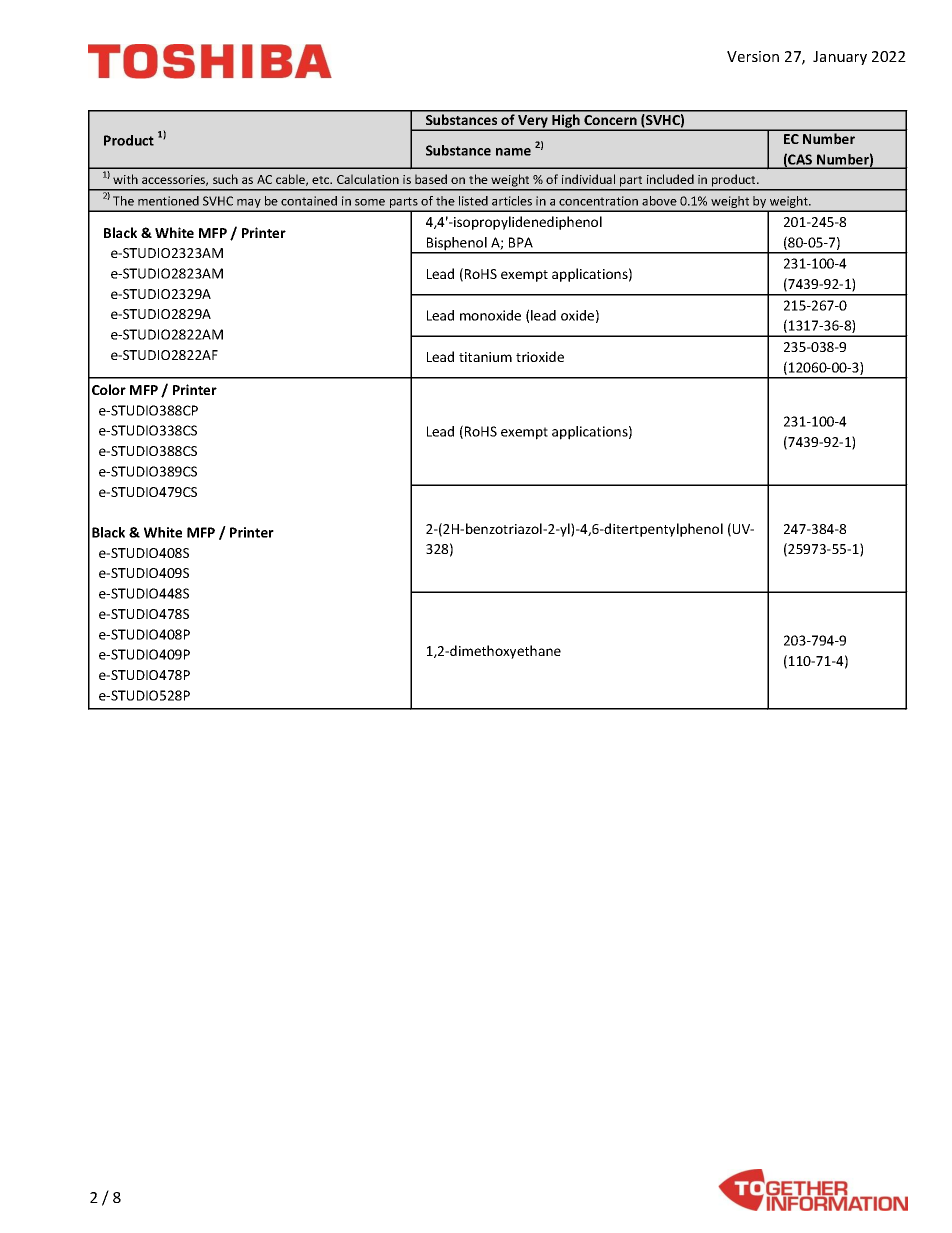 Image resolution: width=952 pixels, height=1233 pixels. I want to click on name, so click(513, 152).
